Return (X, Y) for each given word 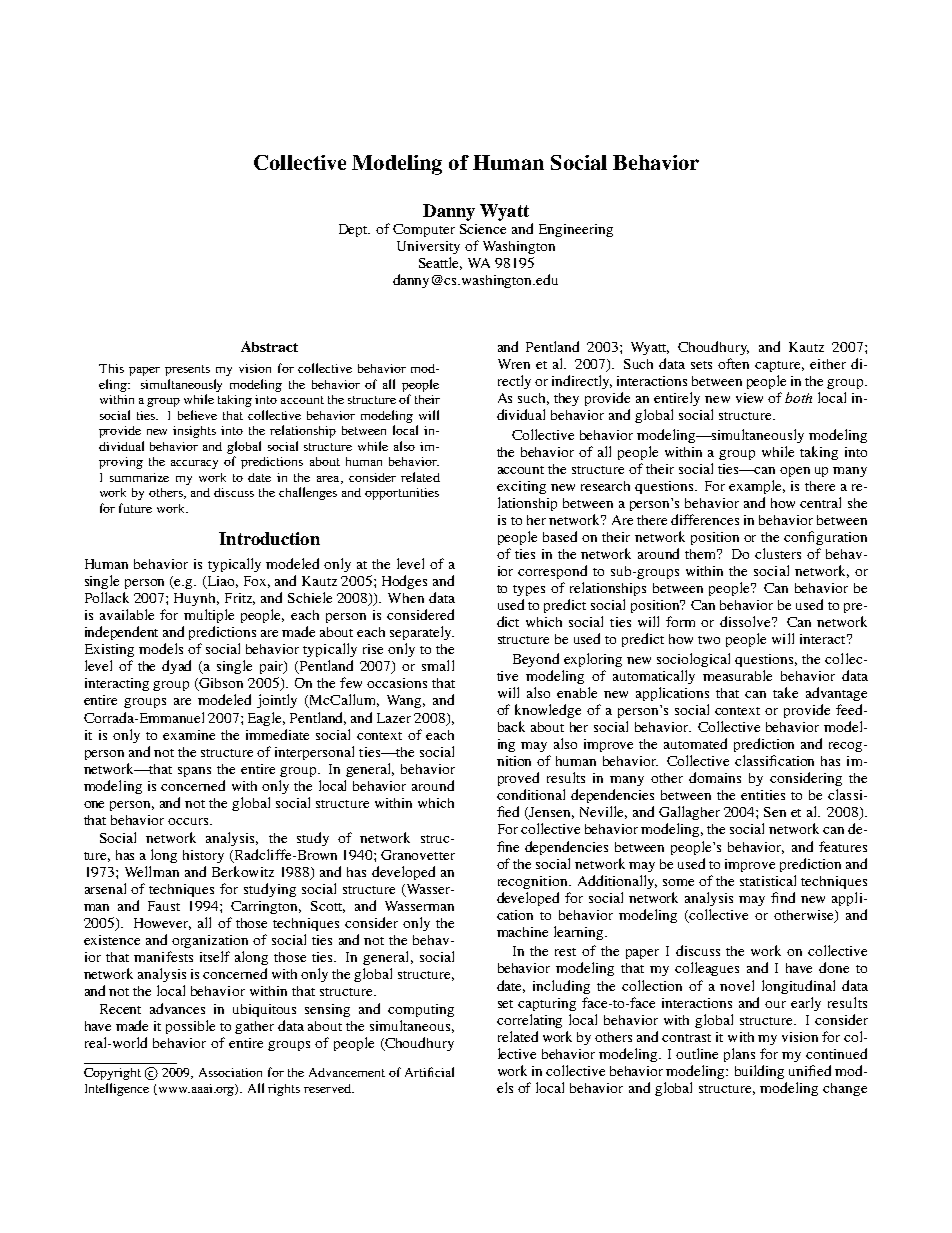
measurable (737, 675)
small (438, 665)
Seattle (440, 263)
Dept (354, 230)
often (733, 363)
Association (230, 1072)
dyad (176, 667)
